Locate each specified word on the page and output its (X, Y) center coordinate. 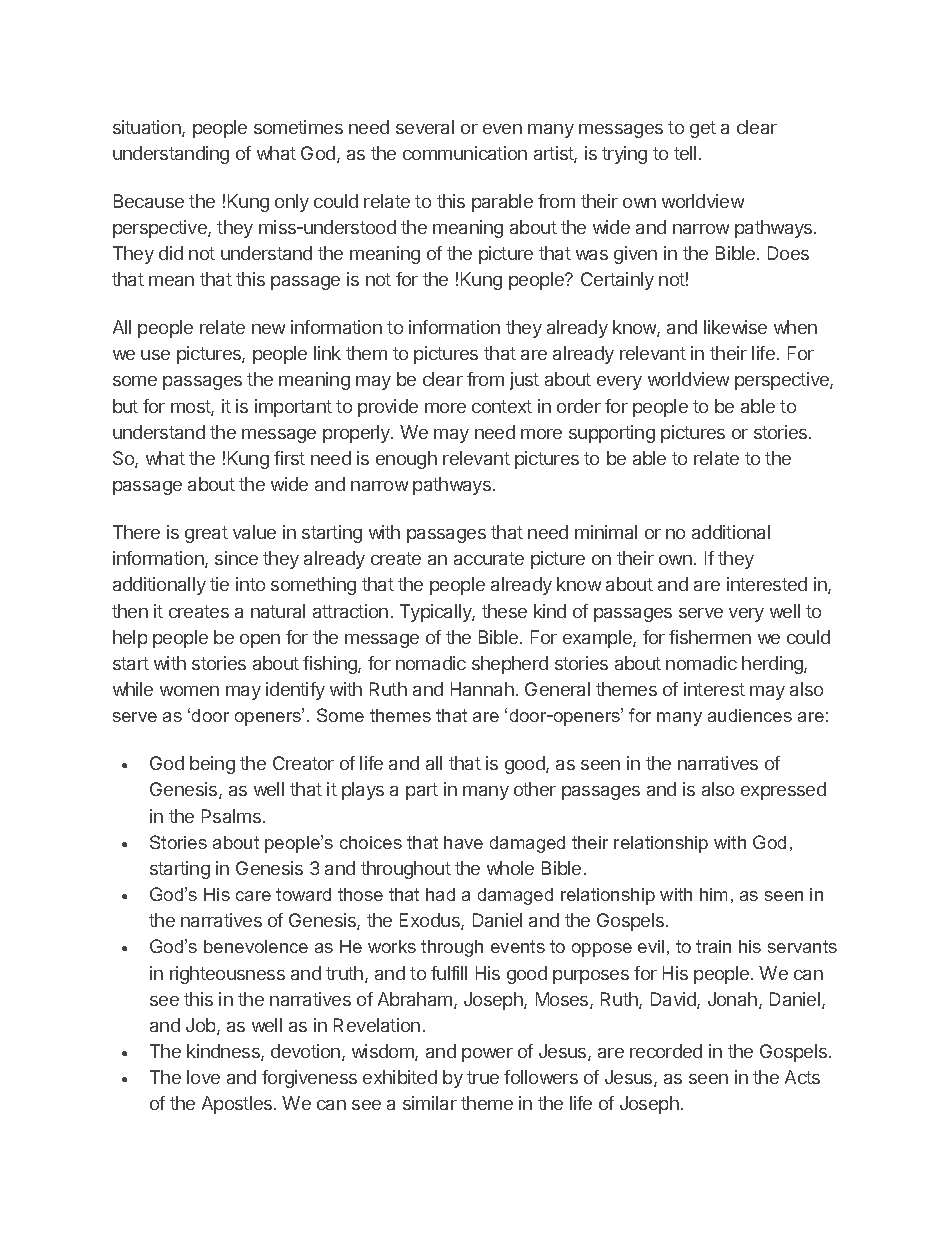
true (483, 1077)
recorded (666, 1051)
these (504, 611)
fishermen (710, 637)
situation (148, 128)
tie (219, 584)
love (203, 1077)
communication (465, 153)
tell (685, 153)
